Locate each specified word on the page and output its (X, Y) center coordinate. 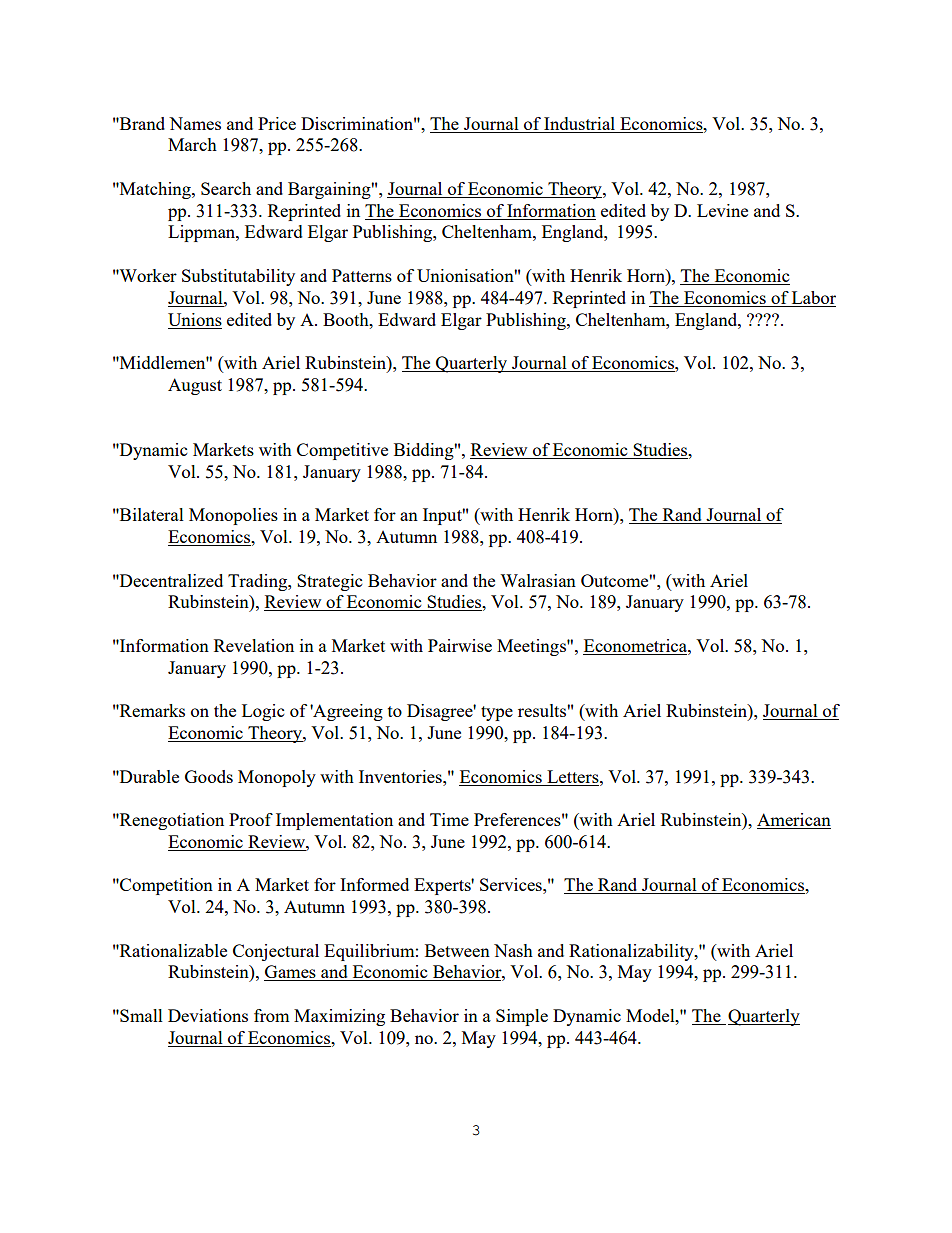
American (794, 821)
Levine (722, 210)
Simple (522, 1017)
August (195, 386)
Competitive (342, 451)
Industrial (579, 123)
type (497, 713)
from (272, 1015)
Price (277, 123)
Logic (263, 712)
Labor (814, 297)
